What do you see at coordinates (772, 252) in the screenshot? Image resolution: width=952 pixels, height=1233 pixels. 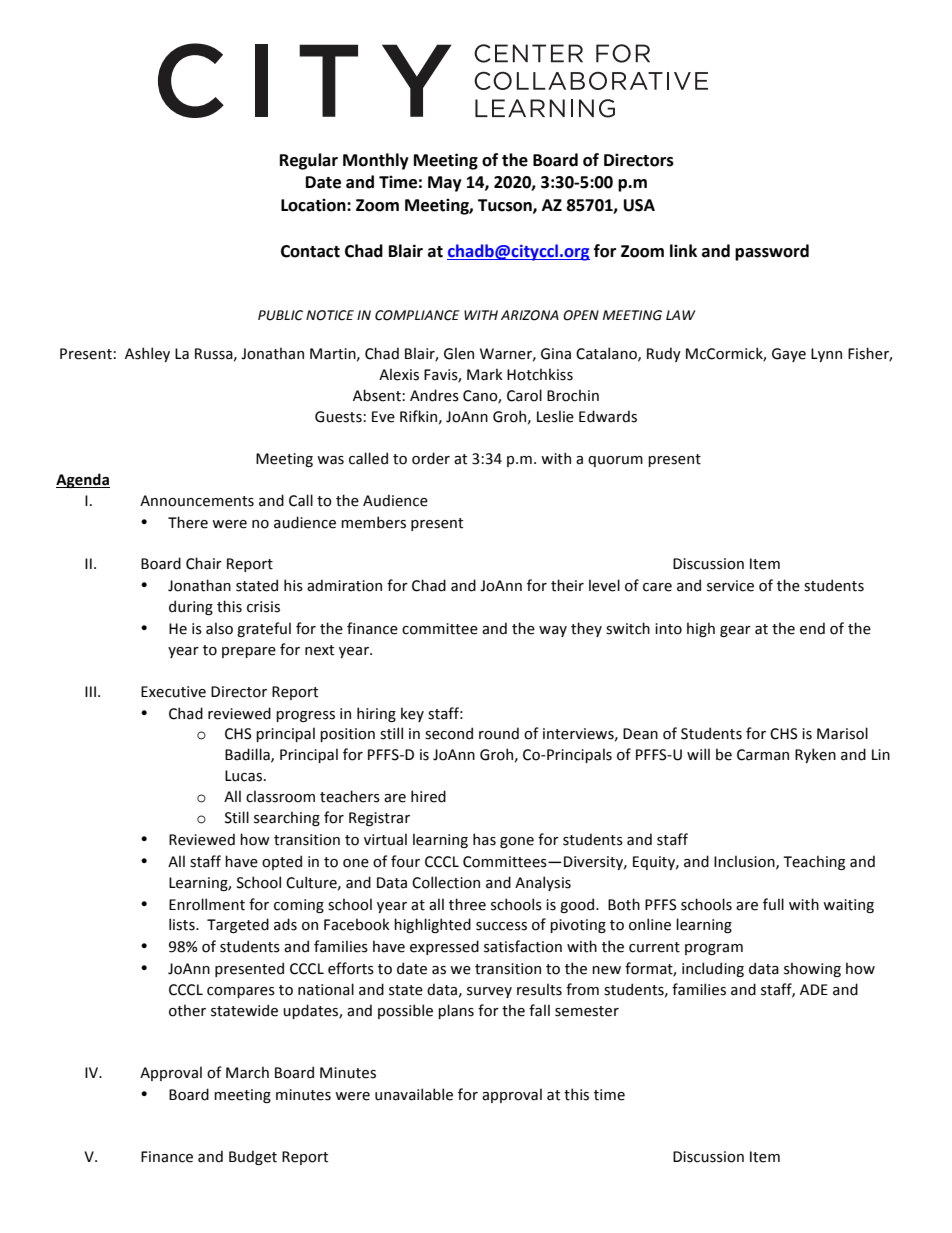 I see `password` at bounding box center [772, 252].
